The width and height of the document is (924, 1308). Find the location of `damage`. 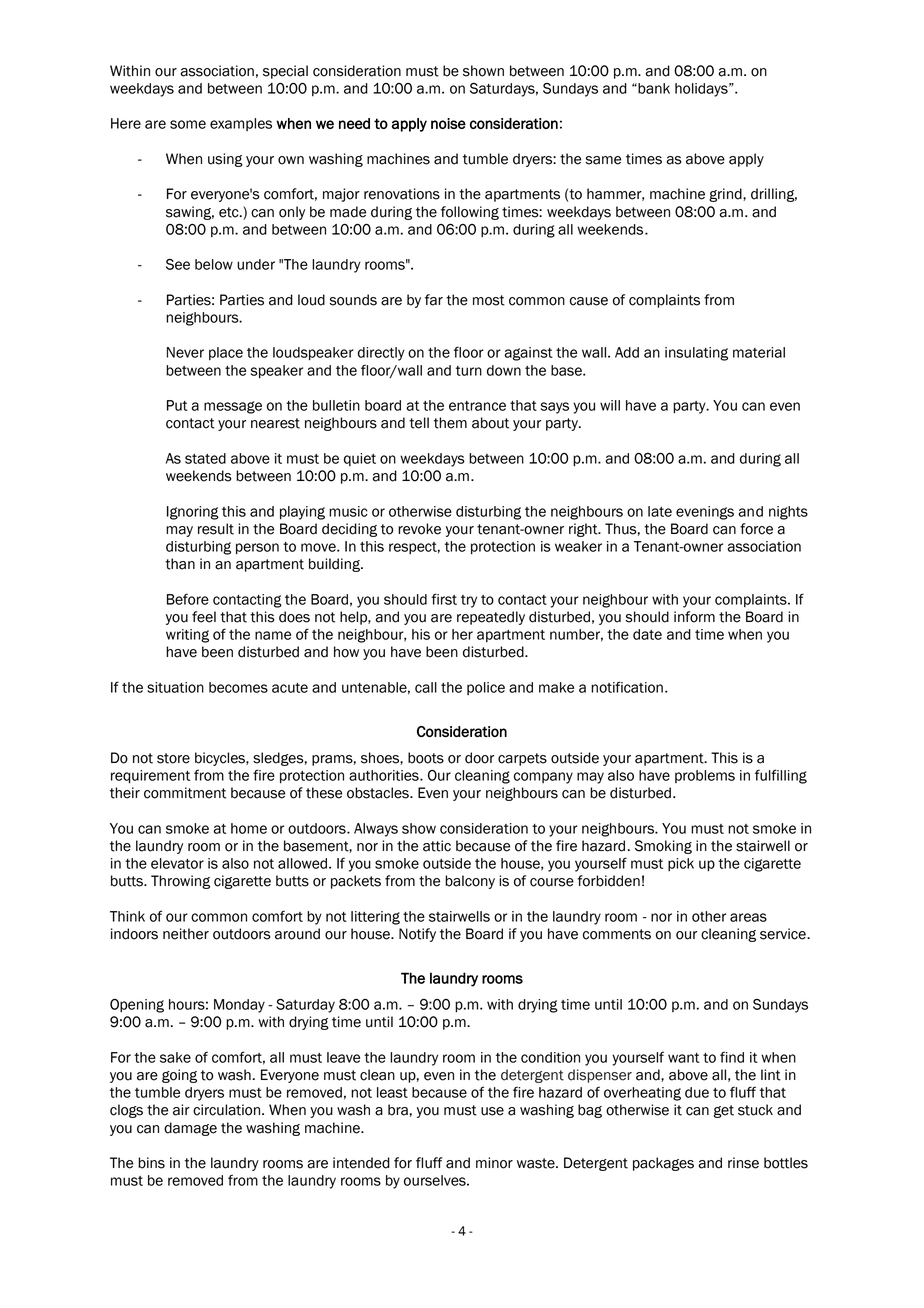

damage is located at coordinates (190, 1129).
